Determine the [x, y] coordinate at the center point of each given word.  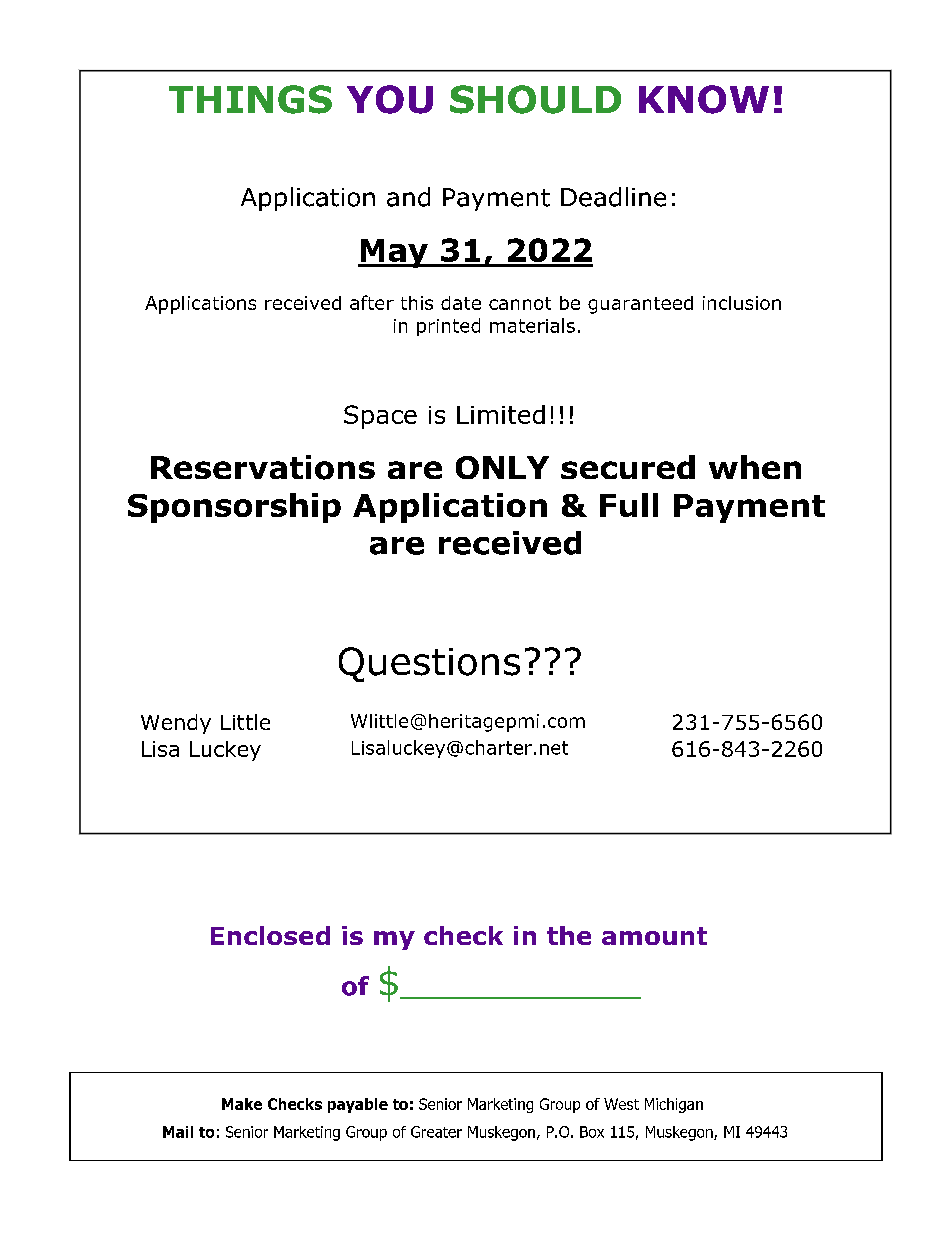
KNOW [704, 99]
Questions [429, 664]
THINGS [250, 99]
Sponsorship [234, 508]
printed [448, 327]
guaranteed [640, 305]
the [569, 935]
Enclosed [270, 935]
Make [242, 1104]
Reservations [263, 467]
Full [629, 505]
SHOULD [535, 99]
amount [654, 936]
